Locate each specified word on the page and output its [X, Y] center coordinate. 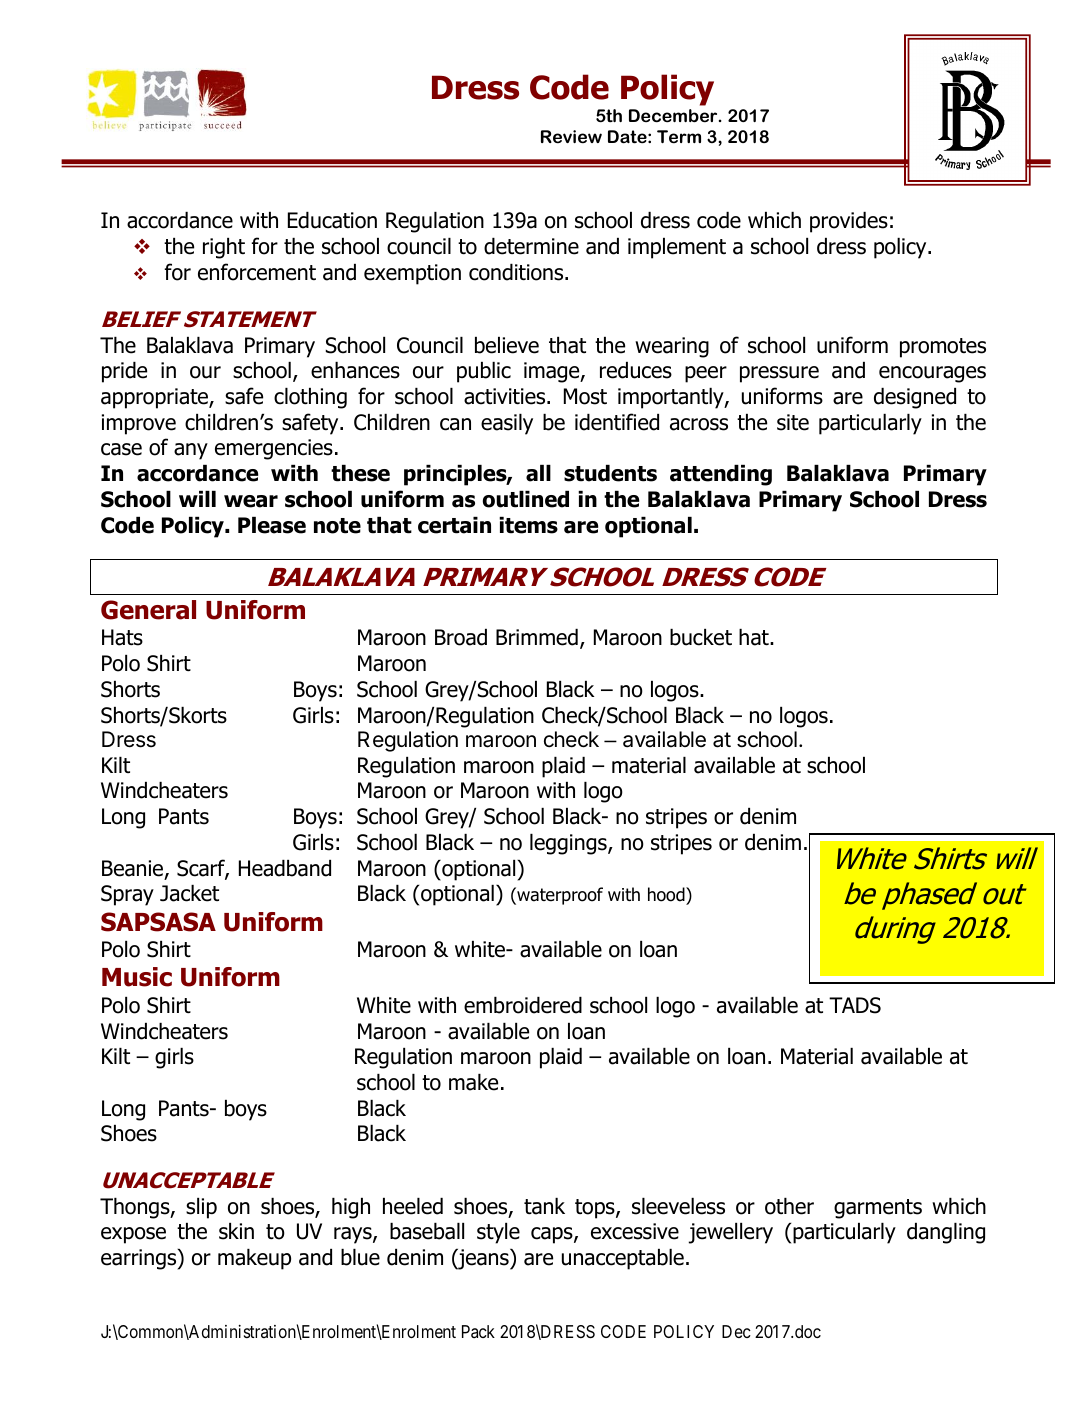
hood [667, 896]
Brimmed [537, 637]
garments [878, 1209]
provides [849, 222]
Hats [122, 637]
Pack [478, 1331]
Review [571, 137]
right [224, 248]
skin [236, 1231]
